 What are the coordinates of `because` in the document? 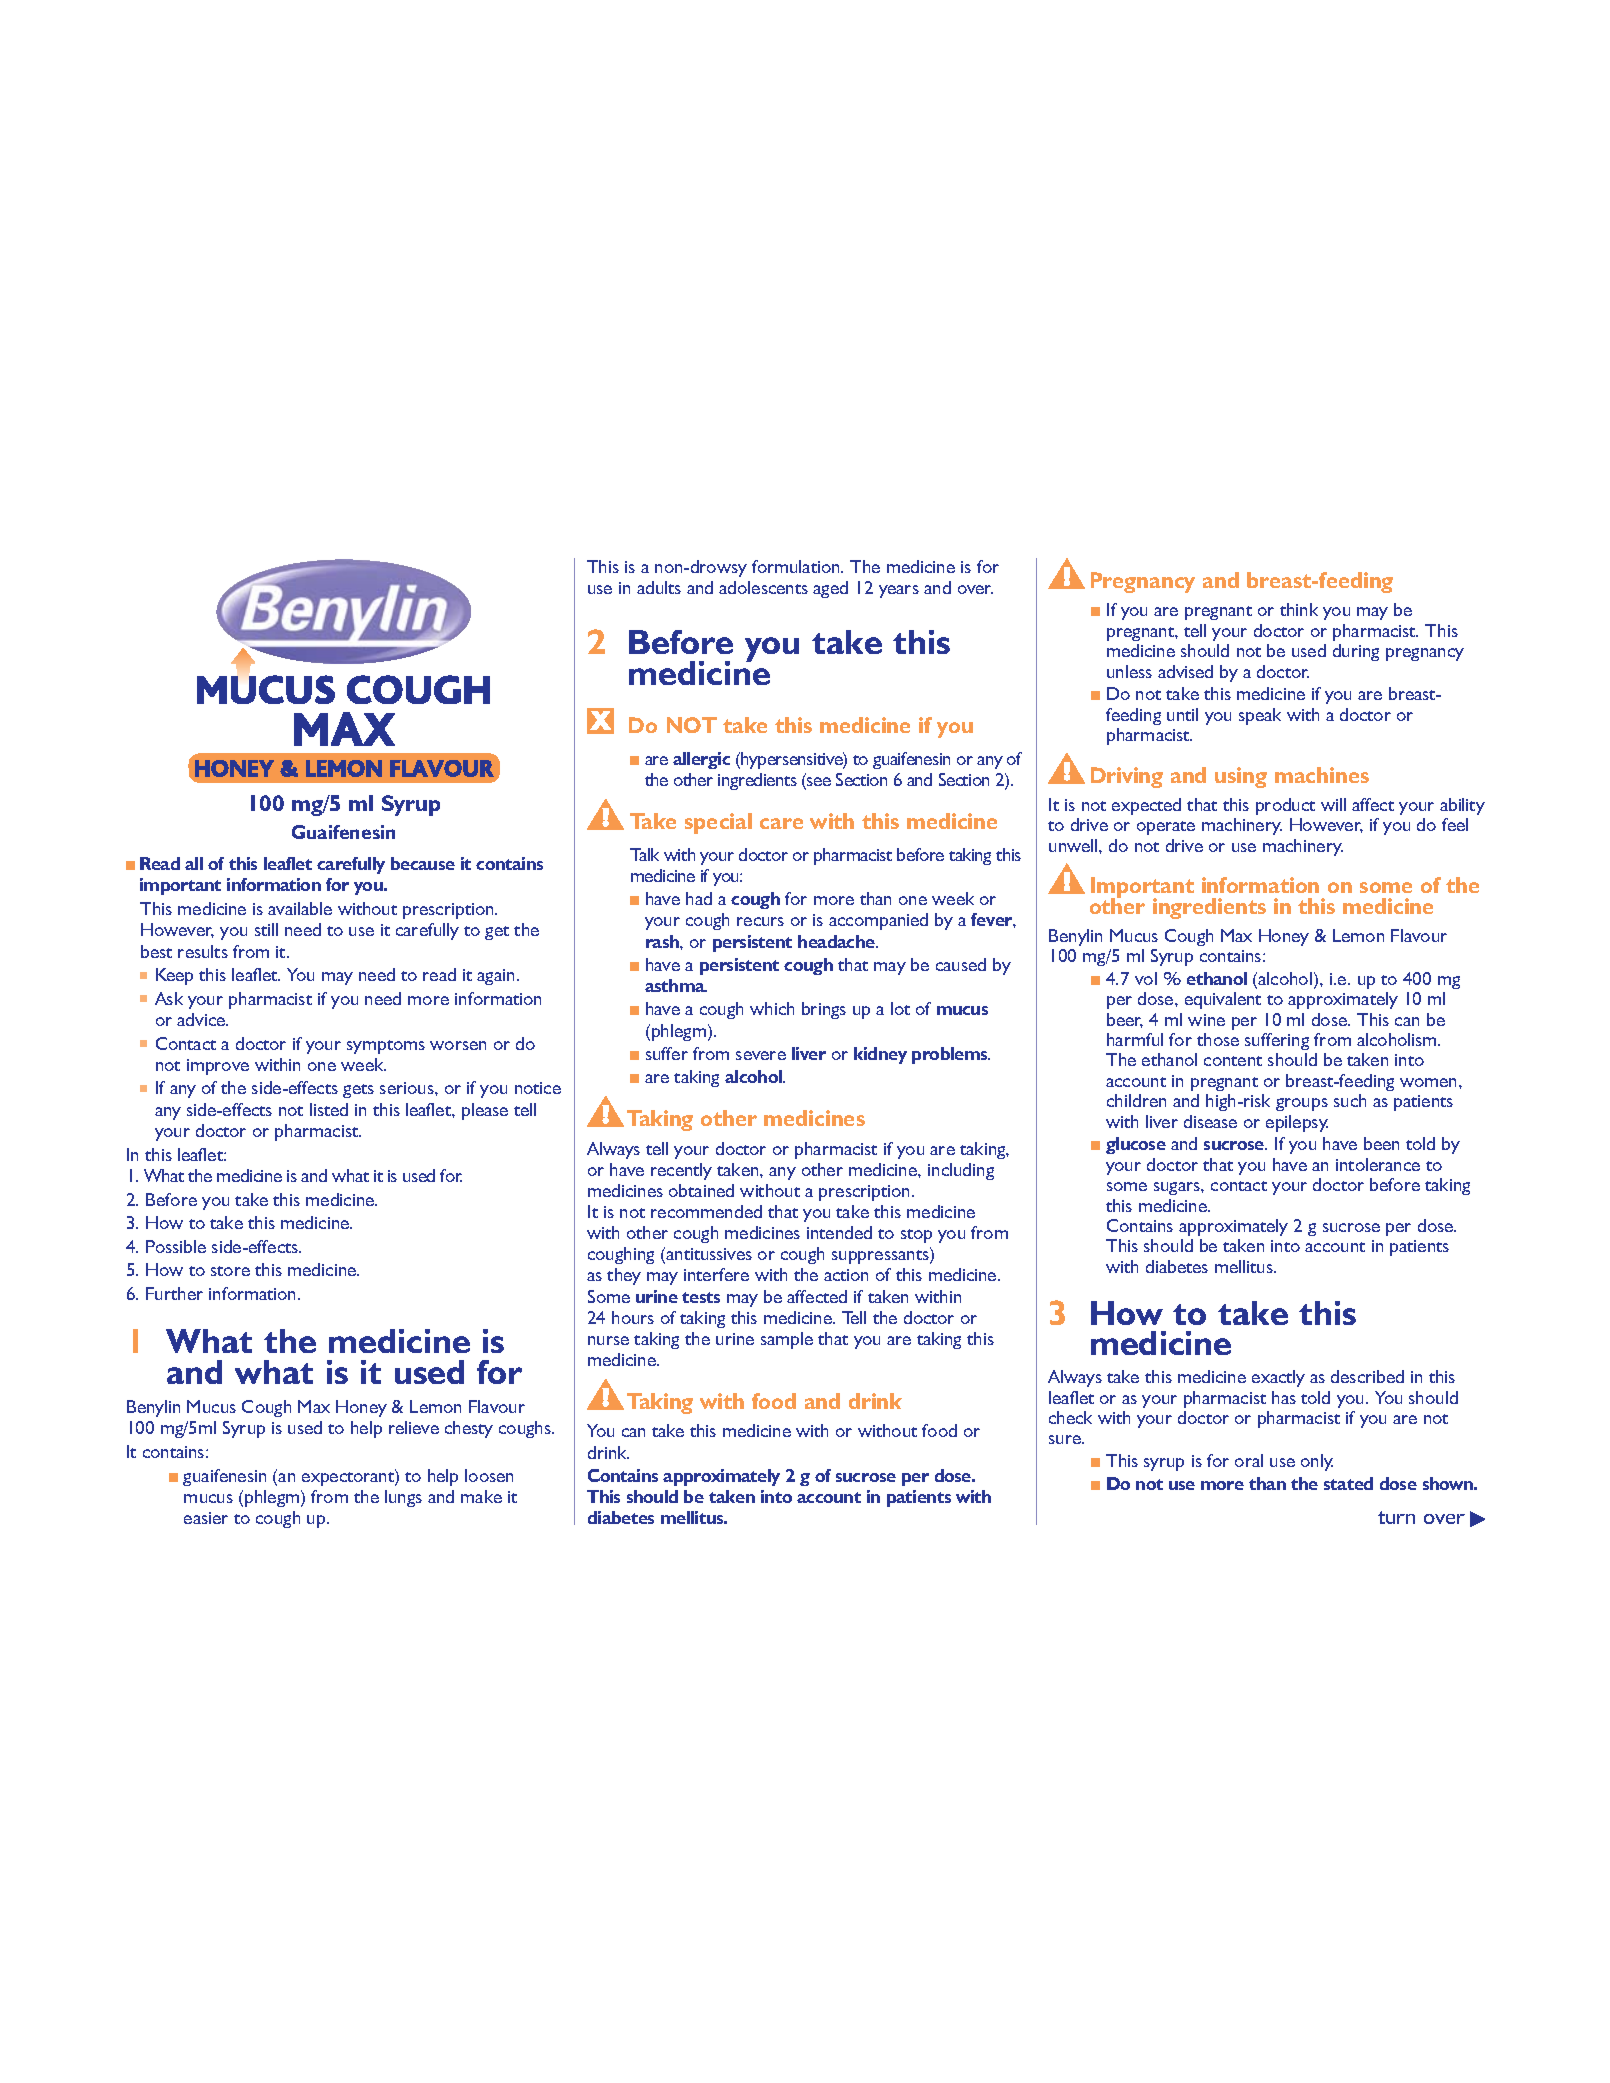 It's located at (423, 863).
